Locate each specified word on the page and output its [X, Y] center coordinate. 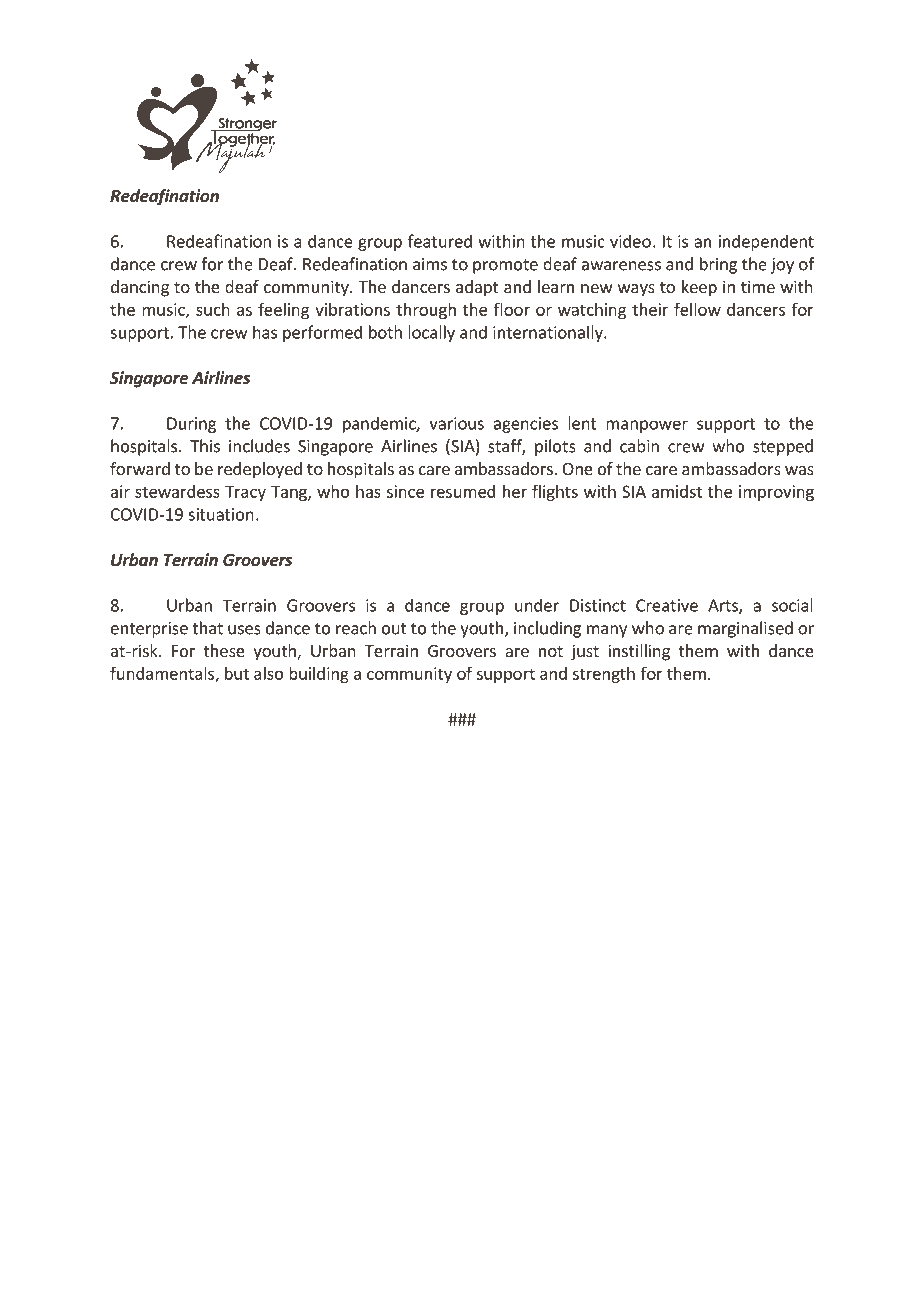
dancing [140, 288]
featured [440, 241]
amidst [677, 491]
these [224, 650]
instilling [639, 652]
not [551, 651]
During [191, 425]
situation [221, 514]
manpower [647, 426]
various [456, 423]
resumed [463, 491]
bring [718, 265]
